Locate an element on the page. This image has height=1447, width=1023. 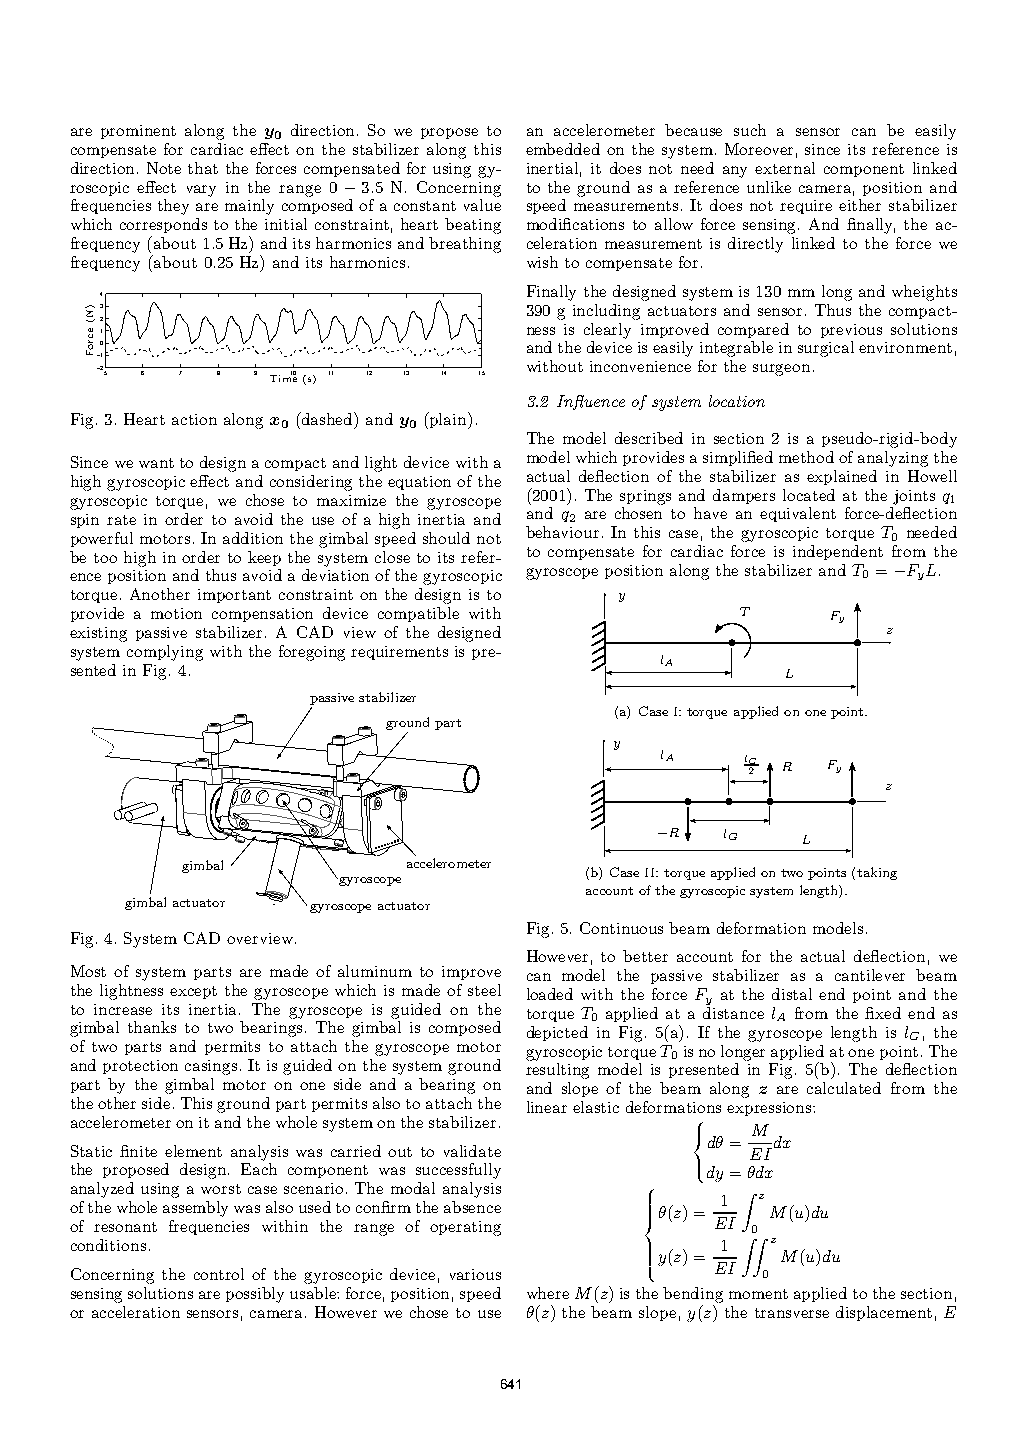
that is located at coordinates (203, 168).
